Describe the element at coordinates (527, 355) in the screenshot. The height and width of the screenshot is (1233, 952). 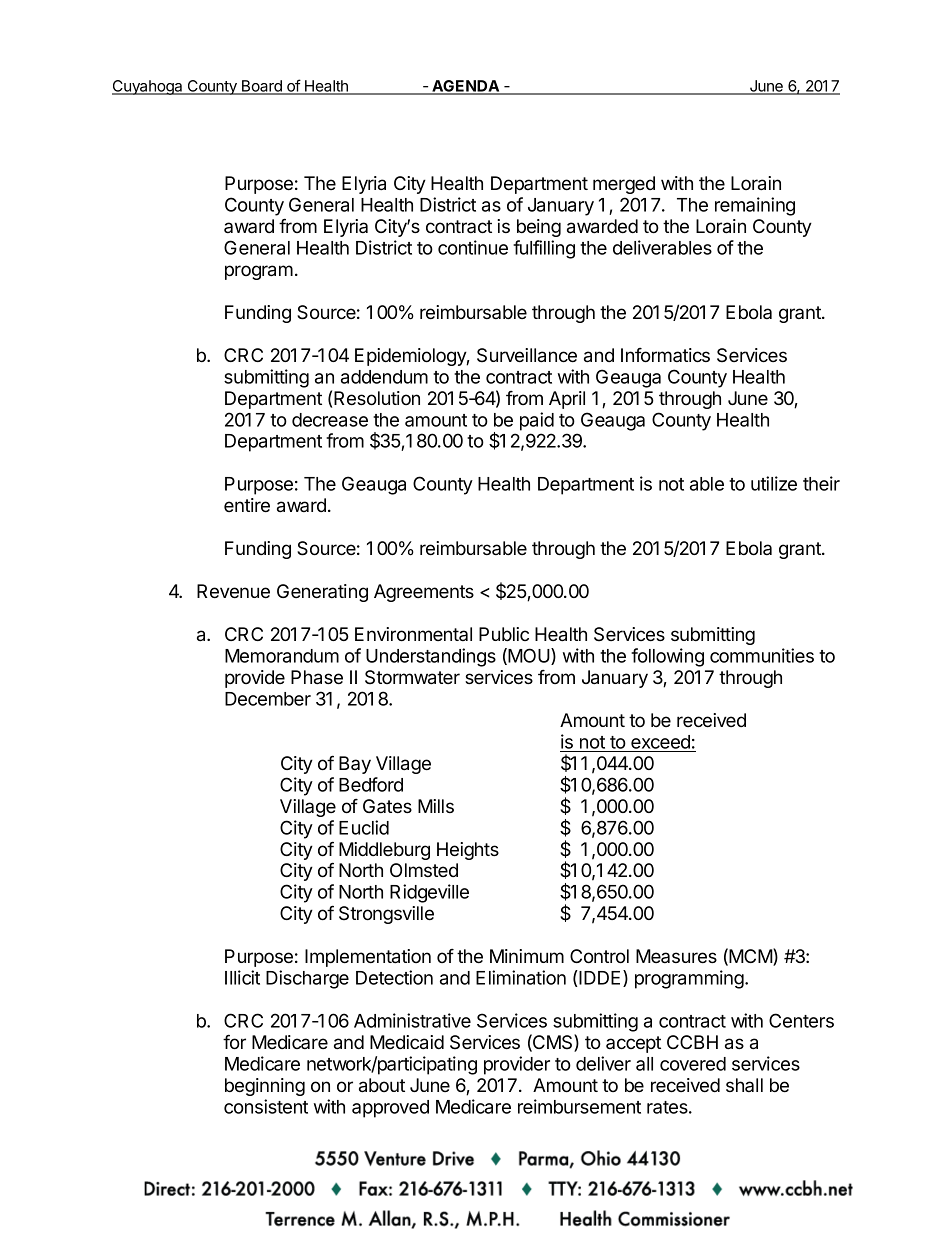
I see `Surveillance` at that location.
